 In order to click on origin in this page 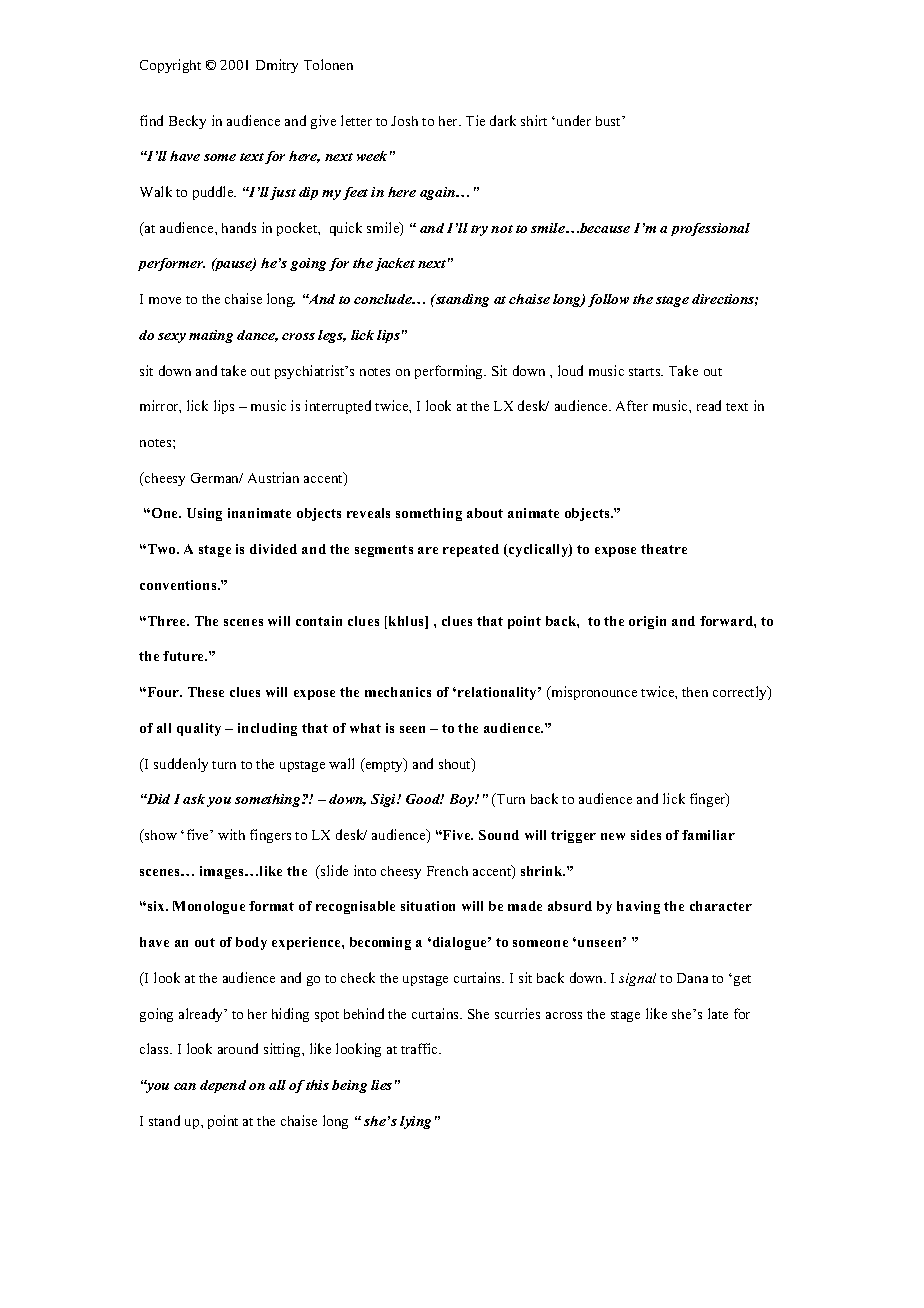, I will do `click(647, 622)`.
